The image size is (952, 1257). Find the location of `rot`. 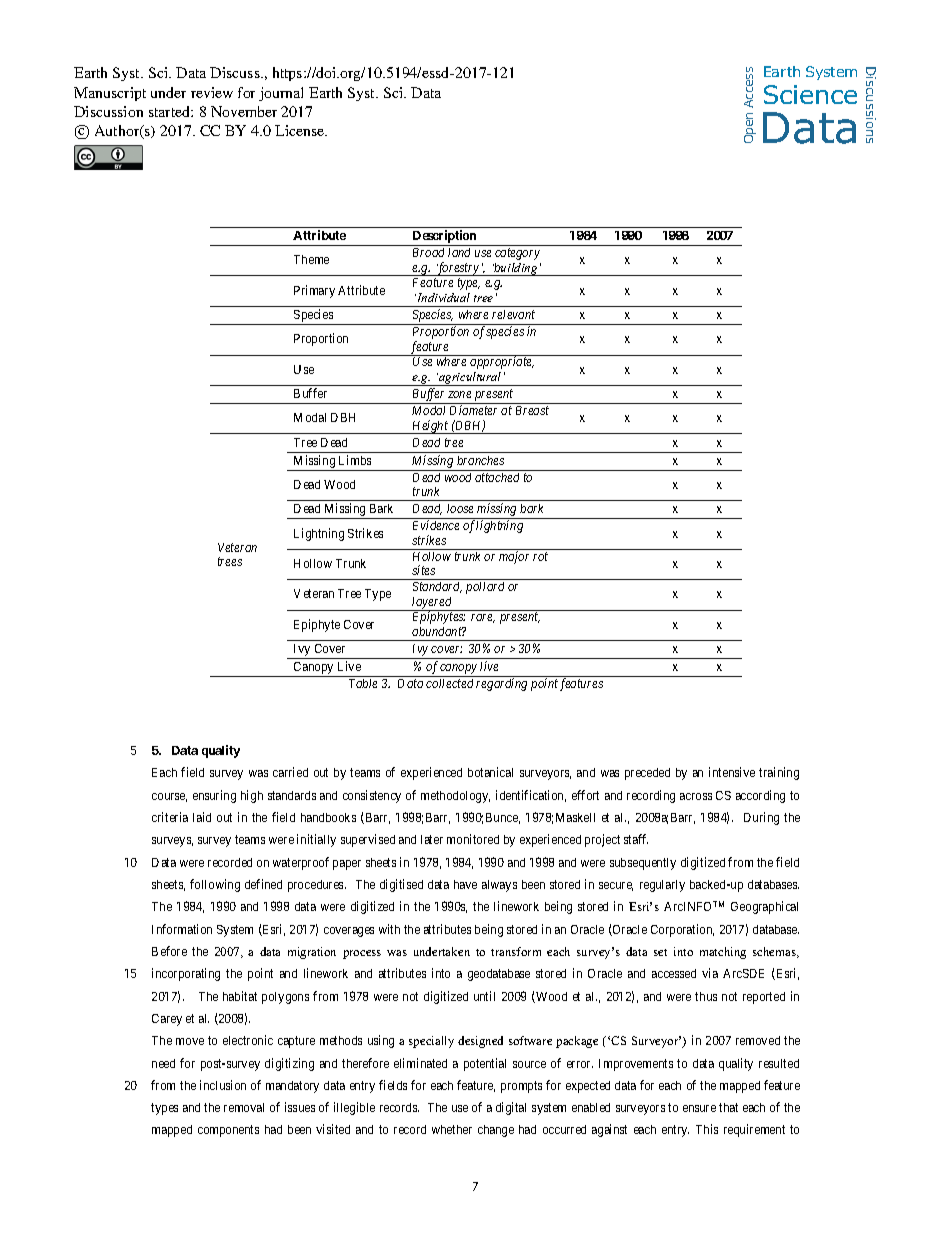

rot is located at coordinates (540, 556).
